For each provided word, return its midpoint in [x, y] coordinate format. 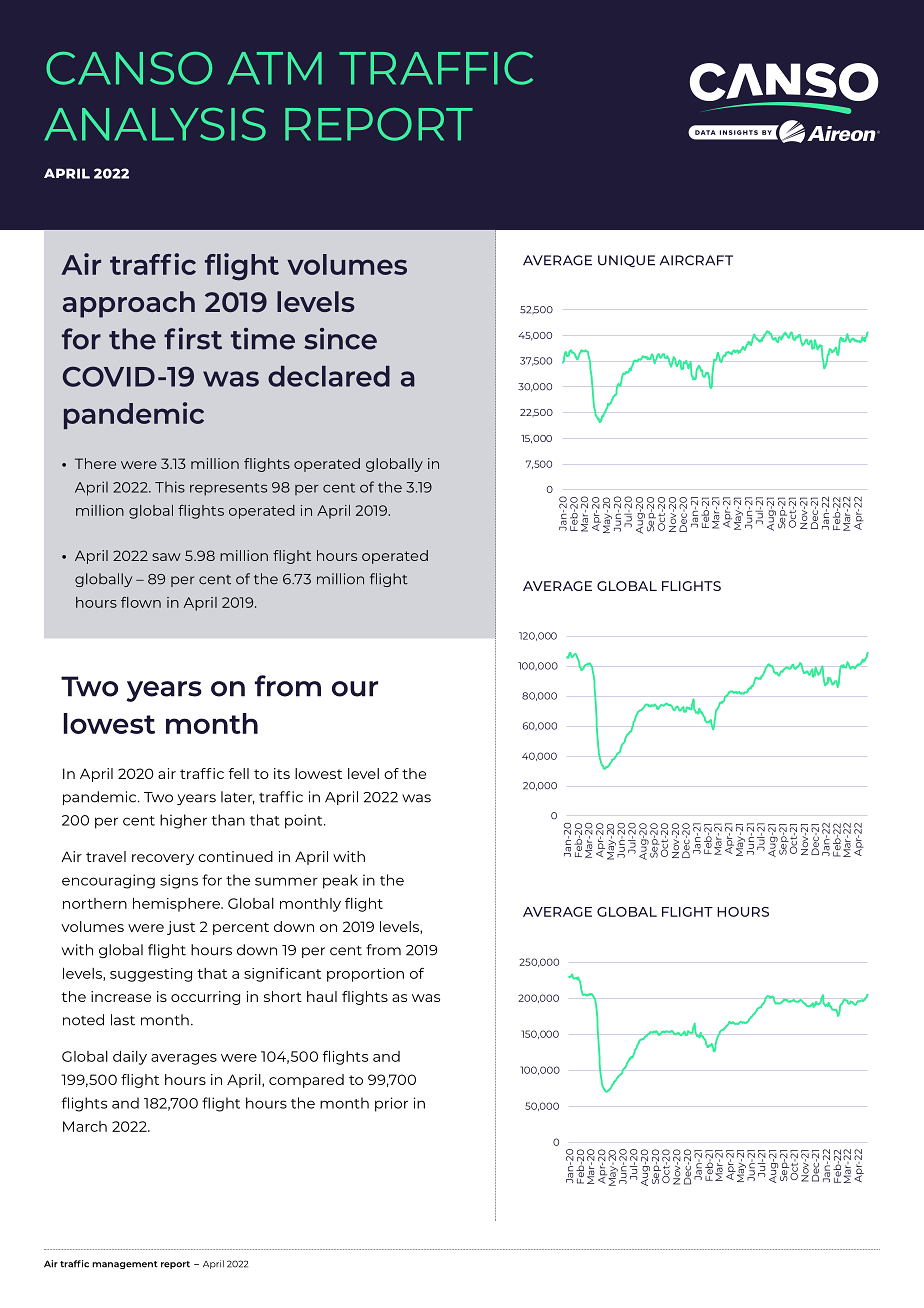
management [125, 1265]
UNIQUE [626, 261]
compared [306, 1081]
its [282, 773]
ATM [274, 68]
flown [141, 602]
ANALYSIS [155, 124]
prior [391, 1104]
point [305, 821]
